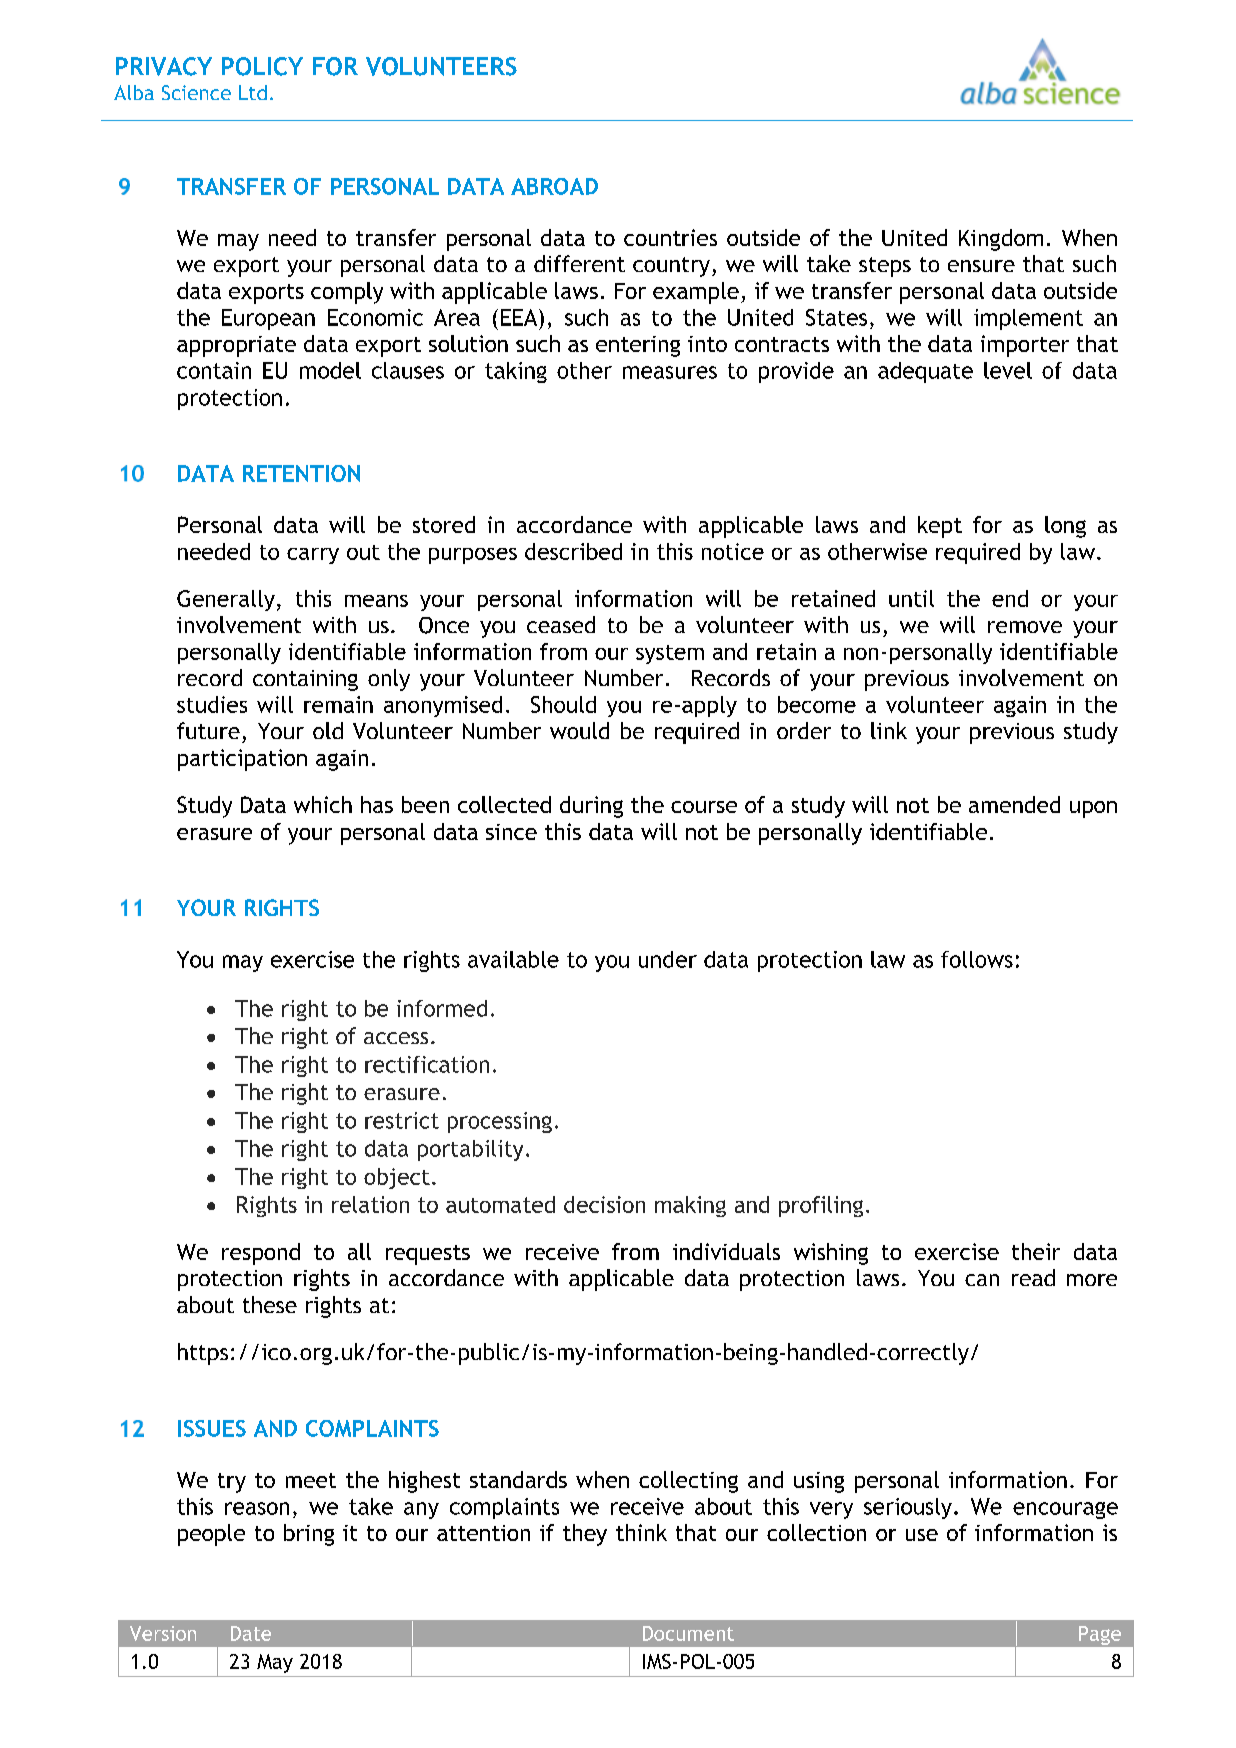  I want to click on during, so click(591, 807).
